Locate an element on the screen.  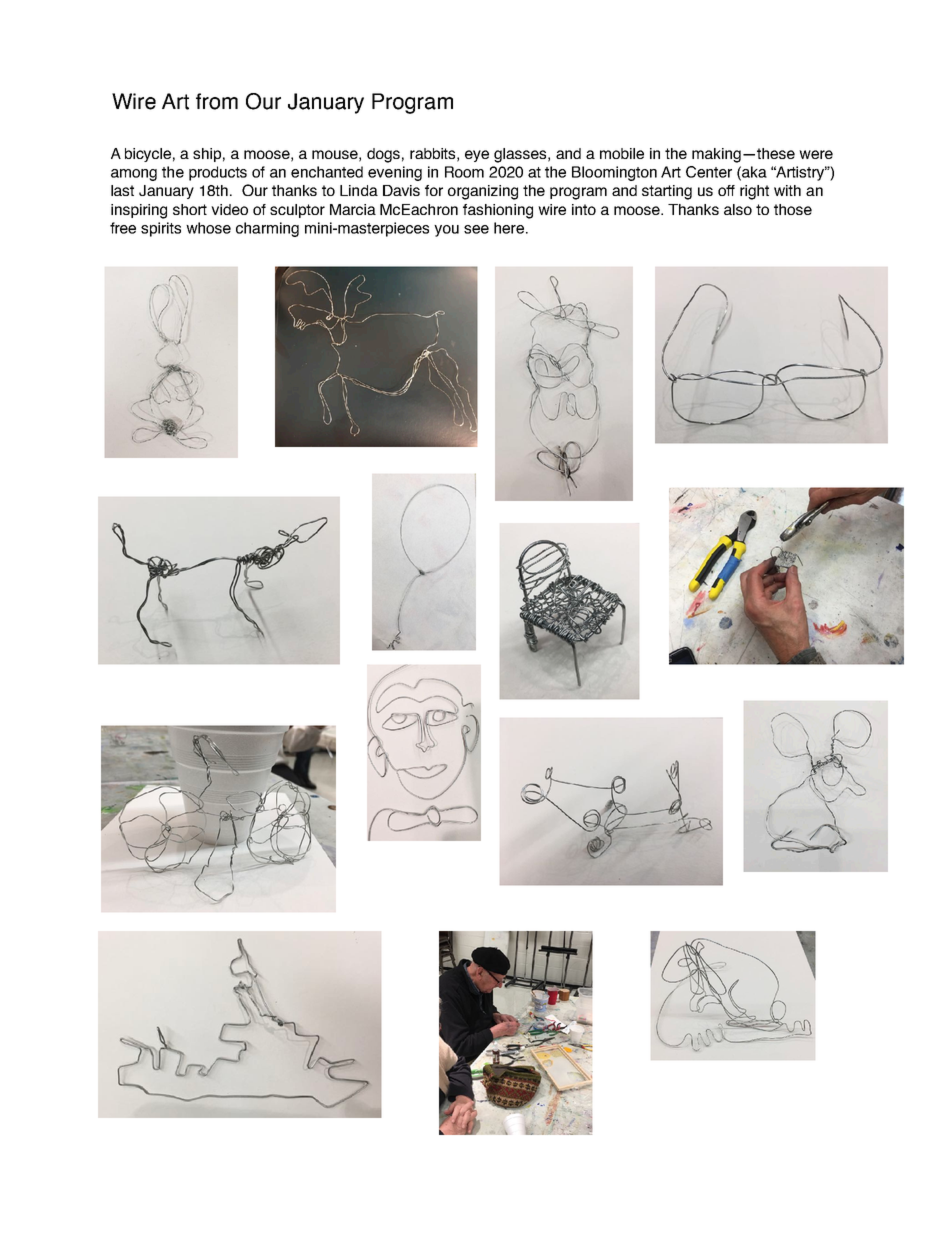
whose is located at coordinates (208, 228).
